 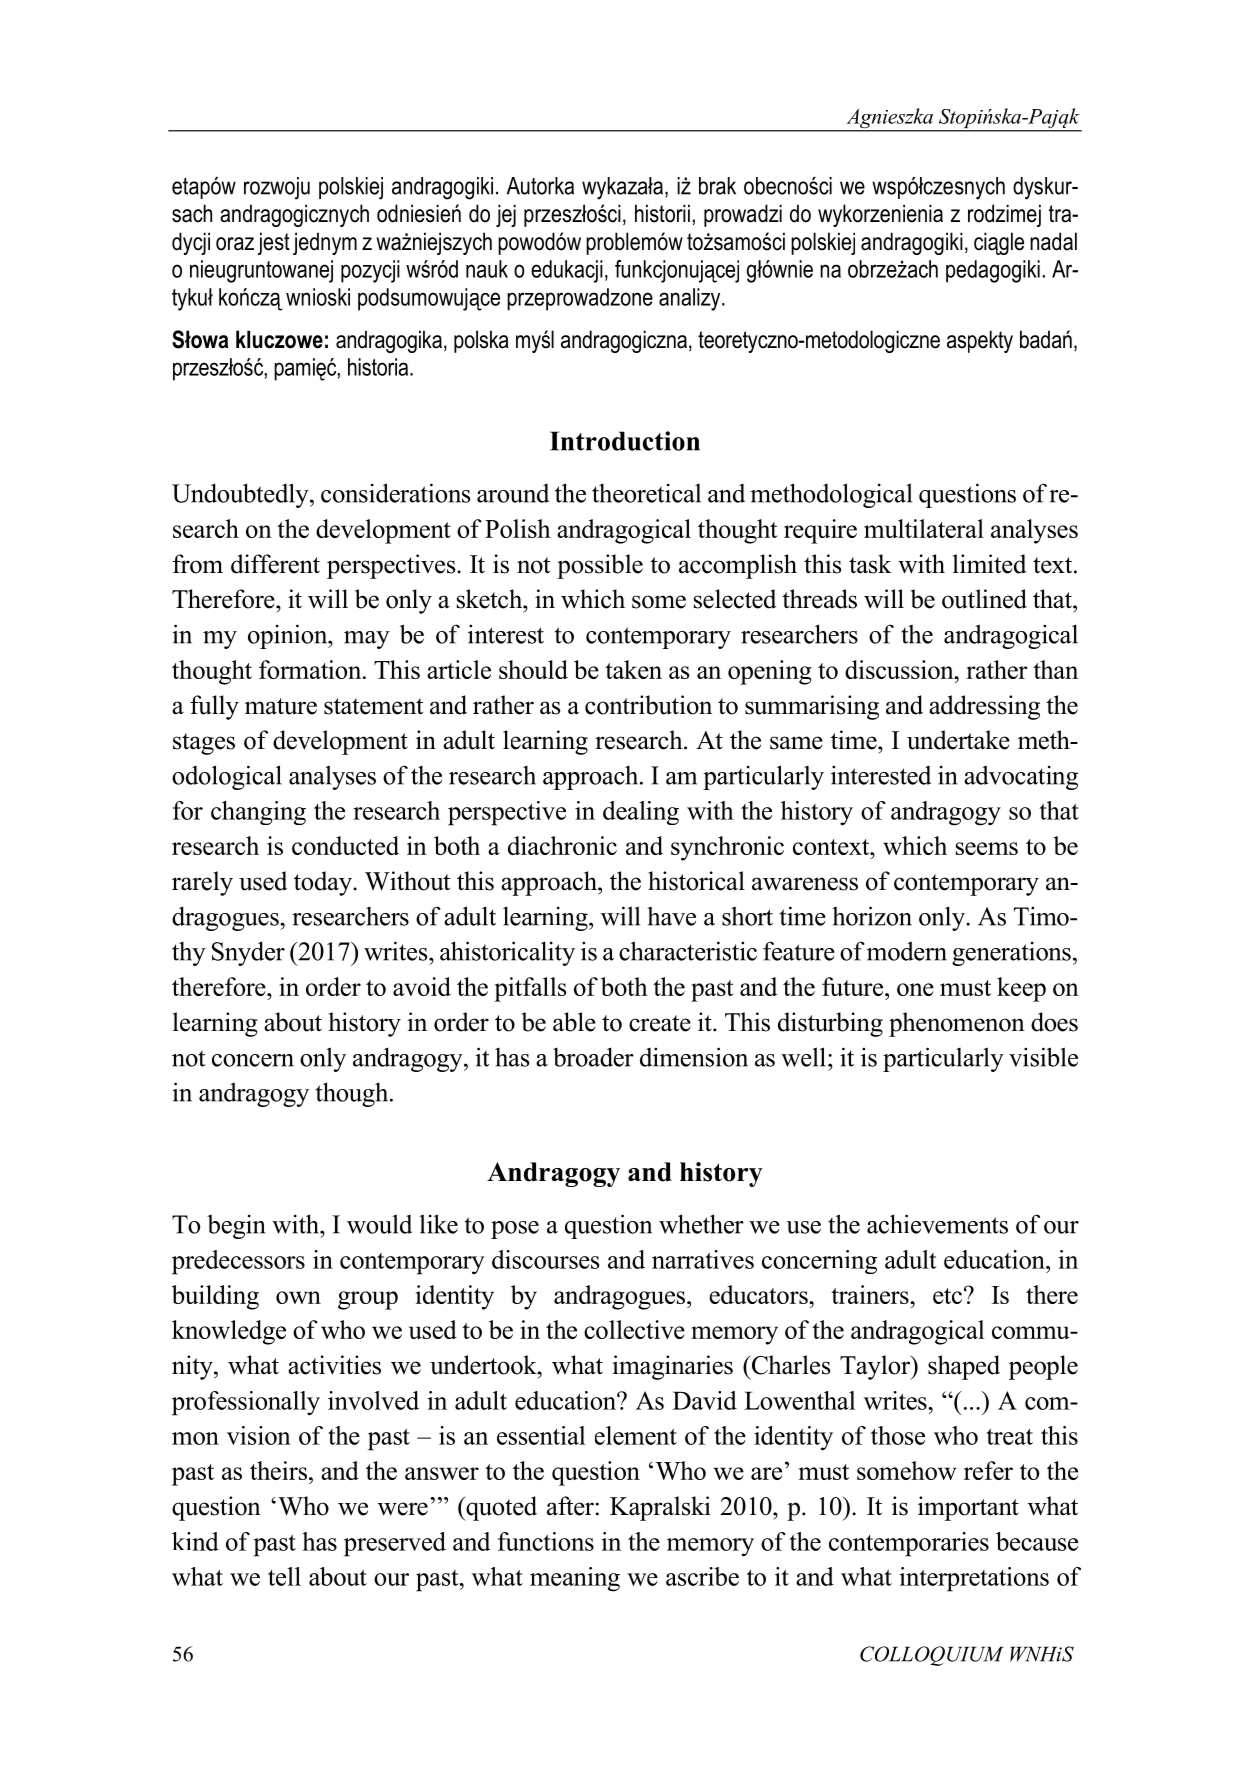 What do you see at coordinates (284, 1576) in the screenshot?
I see `tell` at bounding box center [284, 1576].
